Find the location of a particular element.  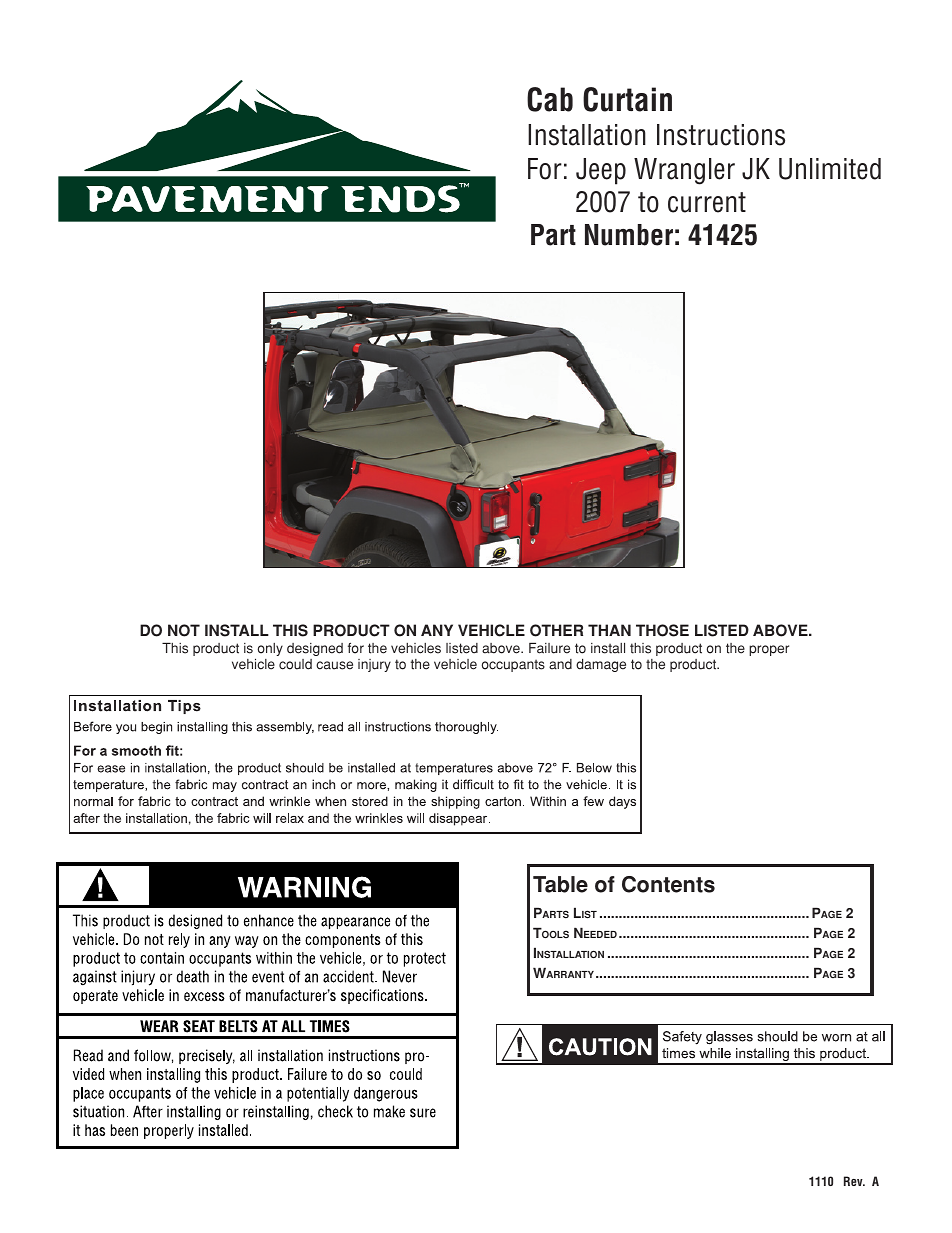

Number is located at coordinates (629, 235).
